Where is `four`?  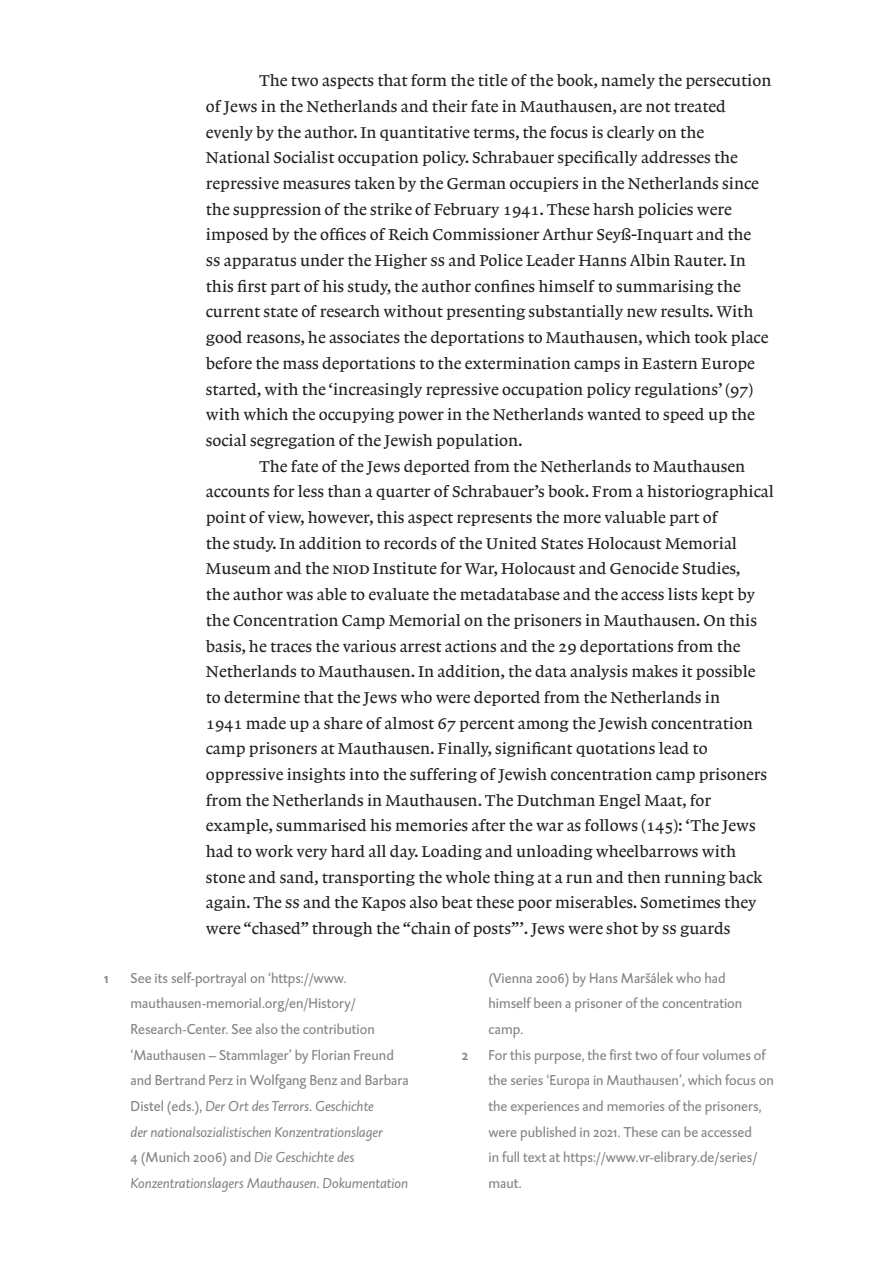
four is located at coordinates (687, 1054).
